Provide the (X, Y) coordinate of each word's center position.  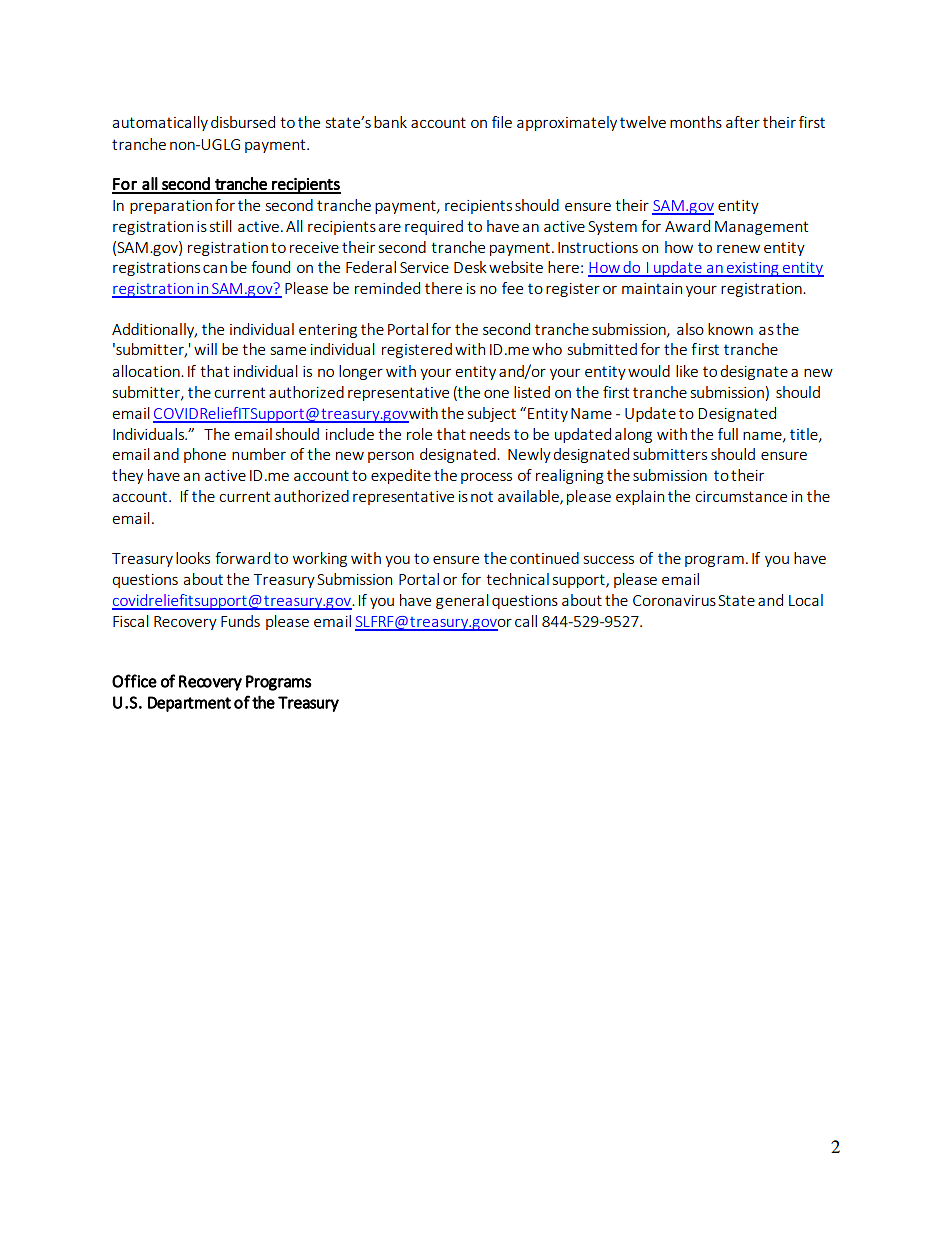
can (215, 269)
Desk (470, 267)
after (743, 122)
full (728, 434)
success (609, 560)
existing (753, 269)
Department (189, 704)
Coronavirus (674, 600)
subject (492, 414)
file (502, 122)
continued (544, 558)
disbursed (243, 122)
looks (193, 558)
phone (205, 455)
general (462, 601)
